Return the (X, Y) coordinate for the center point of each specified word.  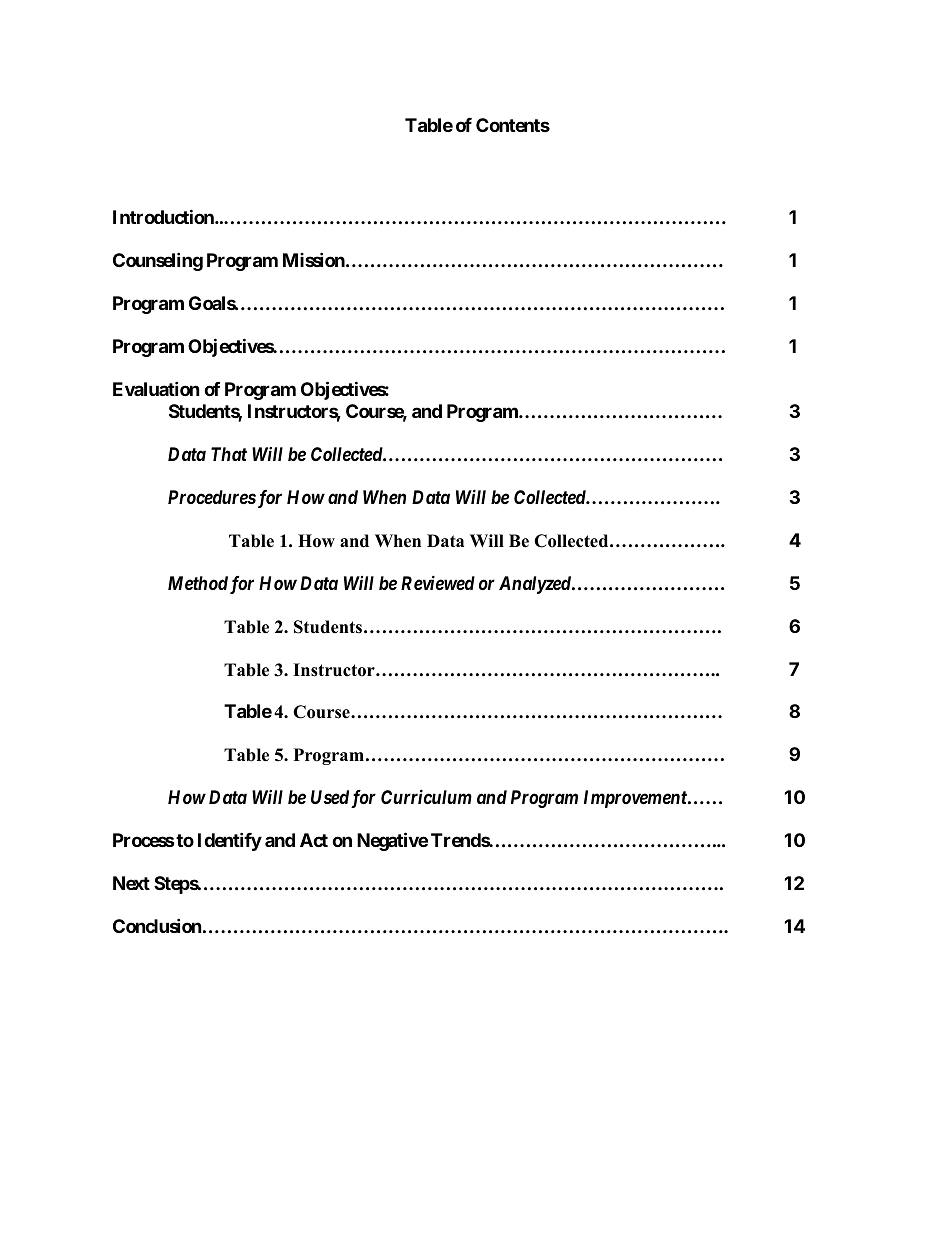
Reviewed (438, 582)
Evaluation (156, 389)
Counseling (158, 262)
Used (330, 797)
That (229, 454)
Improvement (636, 799)
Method (198, 583)
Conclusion (157, 925)
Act (314, 840)
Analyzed (536, 585)
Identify (230, 842)
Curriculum (426, 796)
